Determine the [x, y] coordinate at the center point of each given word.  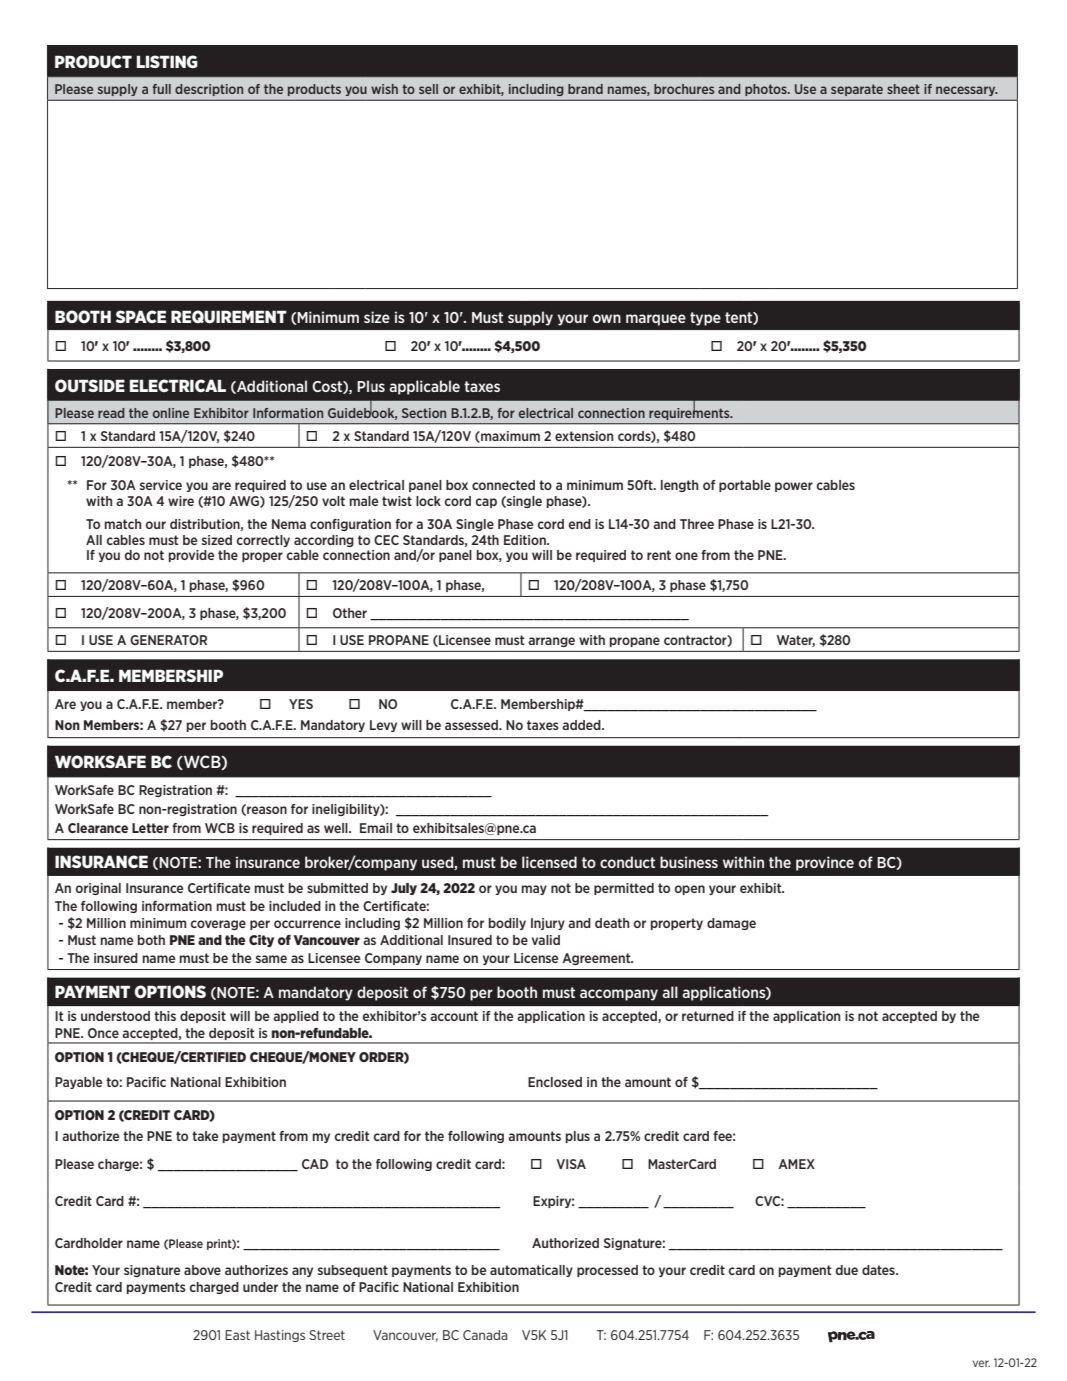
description [209, 90]
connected [503, 485]
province [825, 863]
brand [585, 89]
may [534, 890]
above [202, 1270]
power [794, 487]
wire [181, 501]
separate [857, 90]
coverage [218, 925]
